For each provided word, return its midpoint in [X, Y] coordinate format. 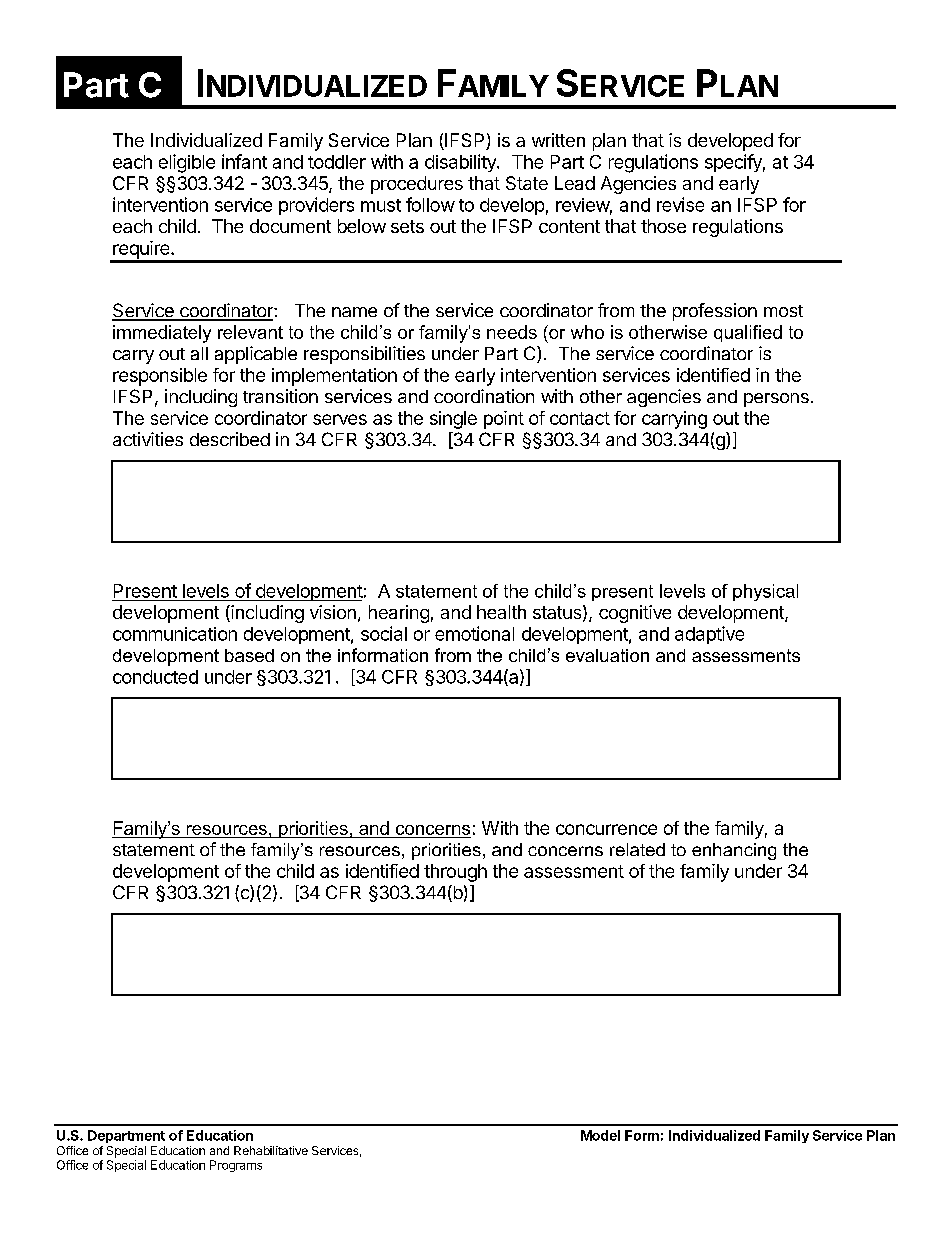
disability [461, 163]
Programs [236, 1166]
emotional [474, 633]
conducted [155, 677]
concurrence [606, 829]
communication [175, 634]
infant [244, 161]
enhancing [734, 851]
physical [765, 592]
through [455, 873]
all [199, 353]
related [637, 849]
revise [680, 204]
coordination [484, 396]
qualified [748, 333]
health [501, 612]
